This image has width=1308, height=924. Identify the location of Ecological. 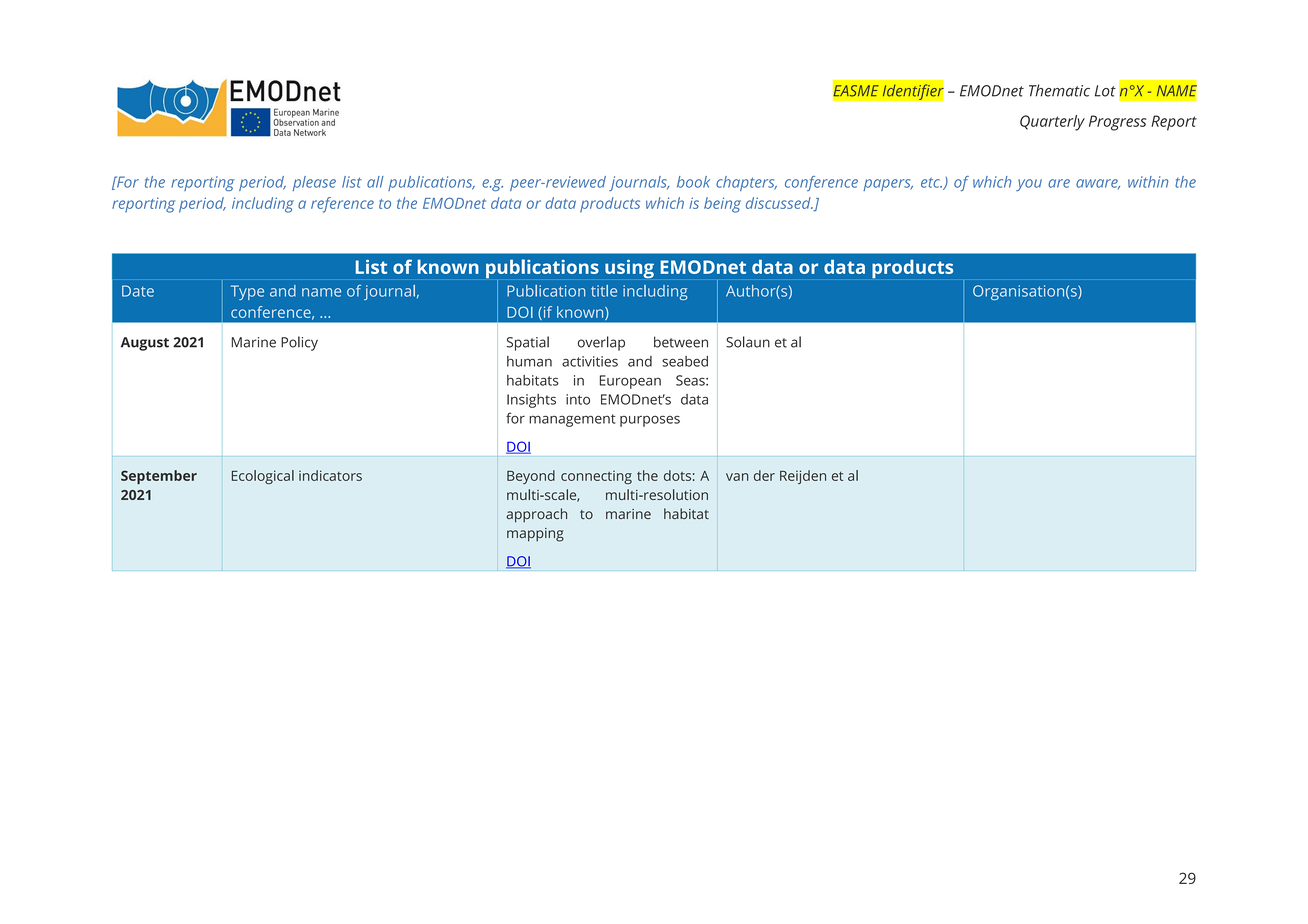
(263, 477).
